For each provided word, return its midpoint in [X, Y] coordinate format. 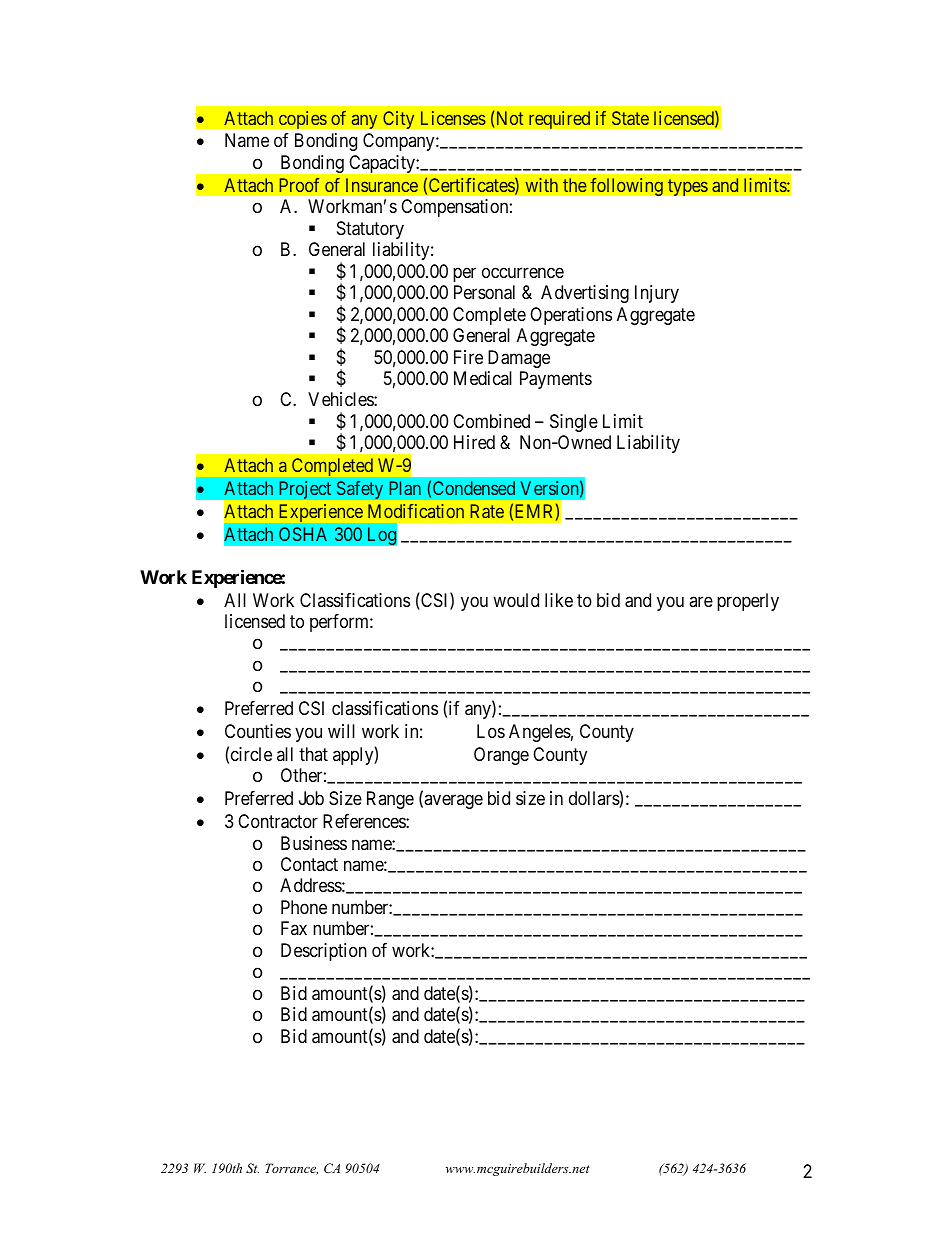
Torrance [291, 1169]
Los [491, 731]
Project [305, 490]
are [701, 601]
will [341, 731]
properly [748, 602]
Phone [304, 907]
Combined [491, 421]
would [516, 600]
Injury [657, 294]
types [687, 187]
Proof [299, 185]
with [542, 185]
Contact [309, 864]
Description [324, 952]
